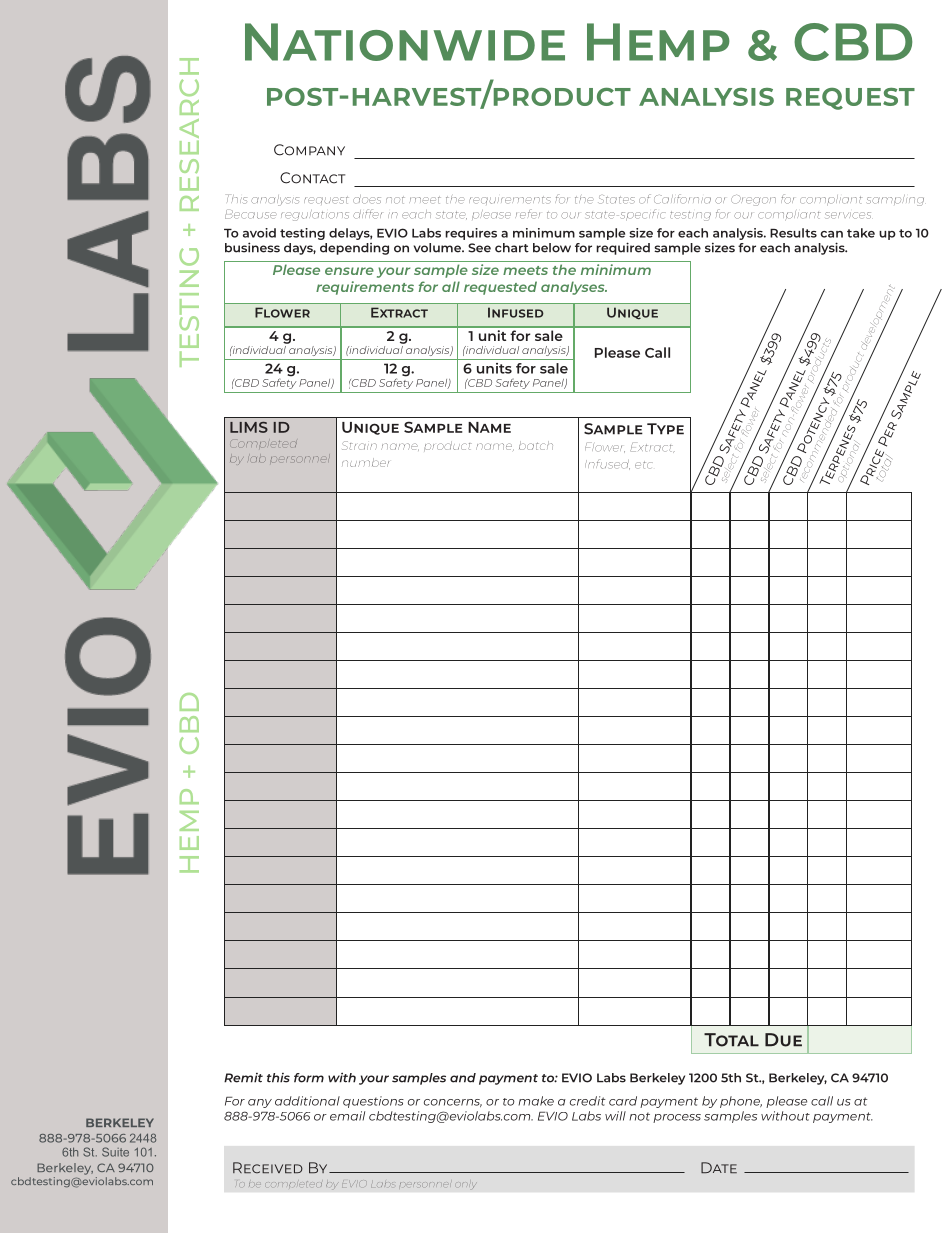 The image size is (952, 1233). What do you see at coordinates (252, 247) in the image?
I see `business` at bounding box center [252, 247].
